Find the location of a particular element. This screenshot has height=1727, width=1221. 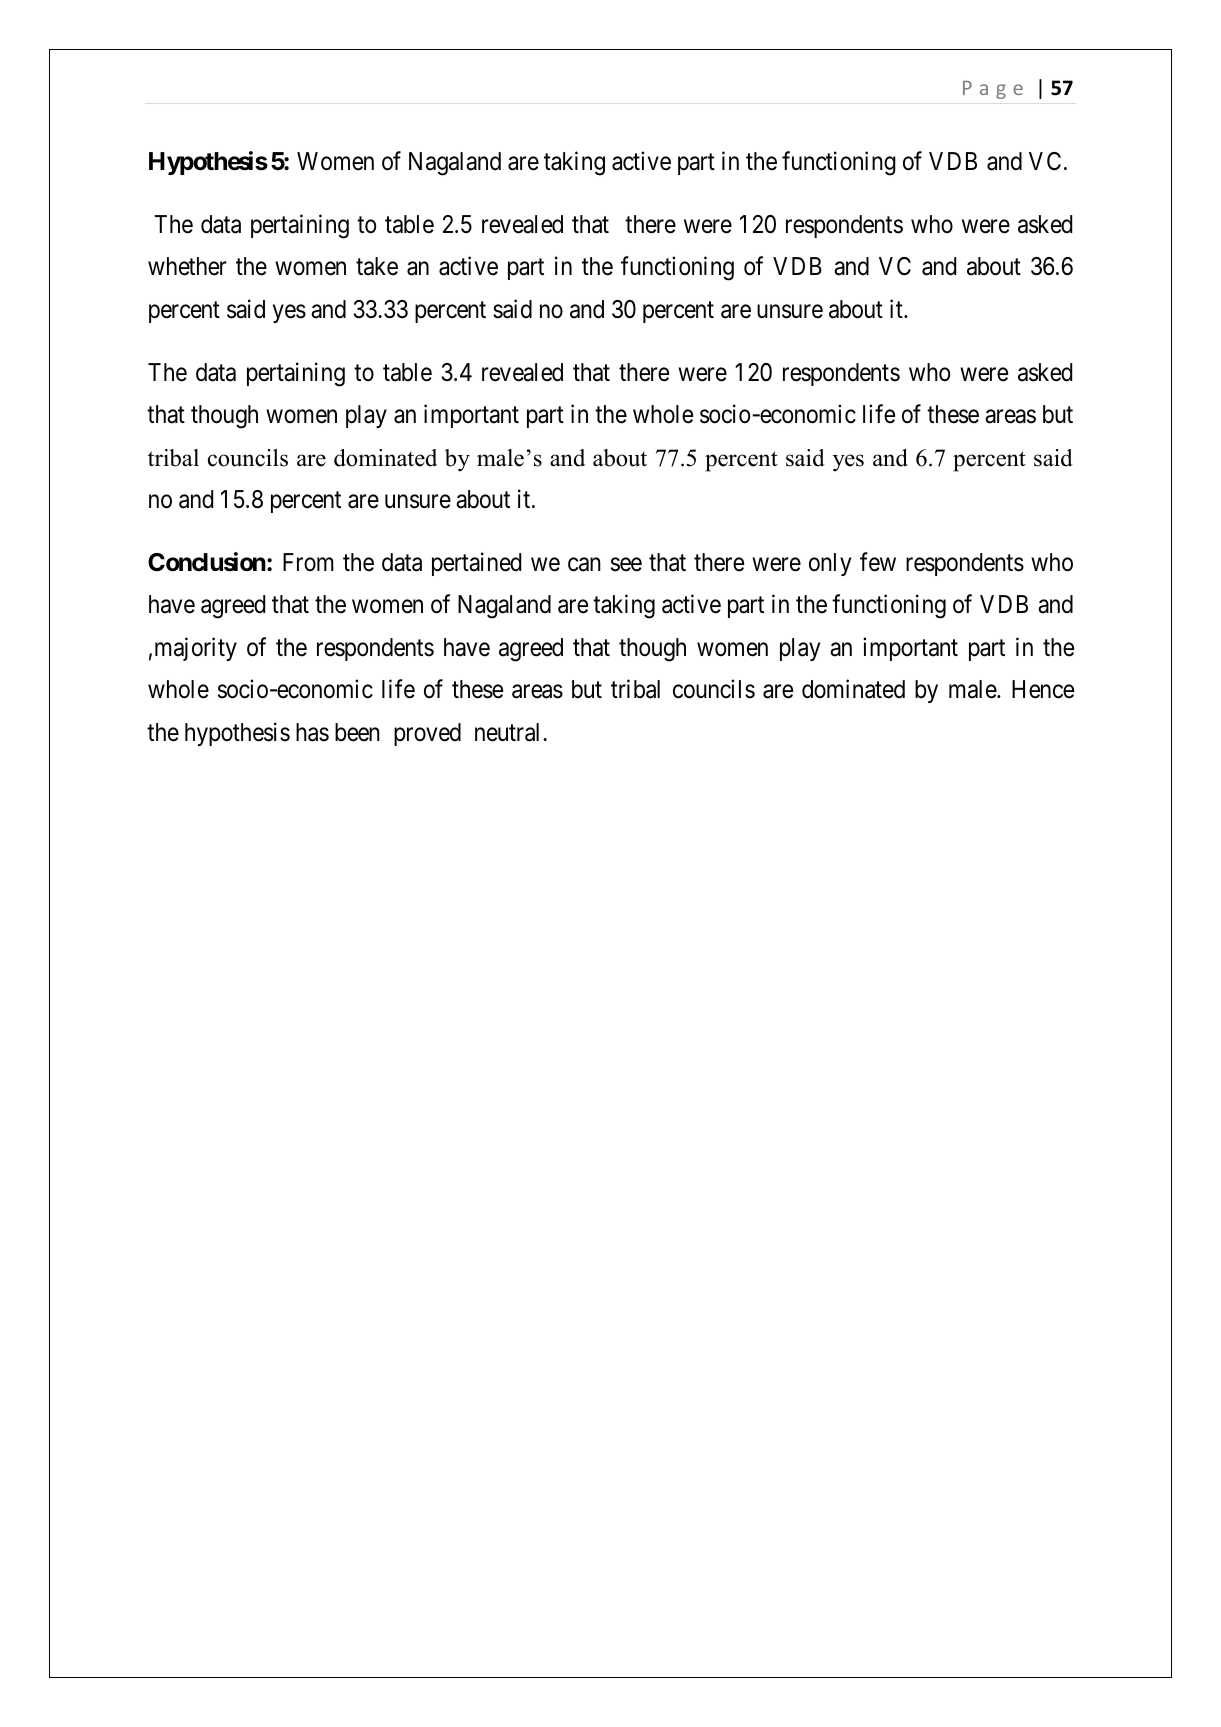

proved is located at coordinates (427, 734).
